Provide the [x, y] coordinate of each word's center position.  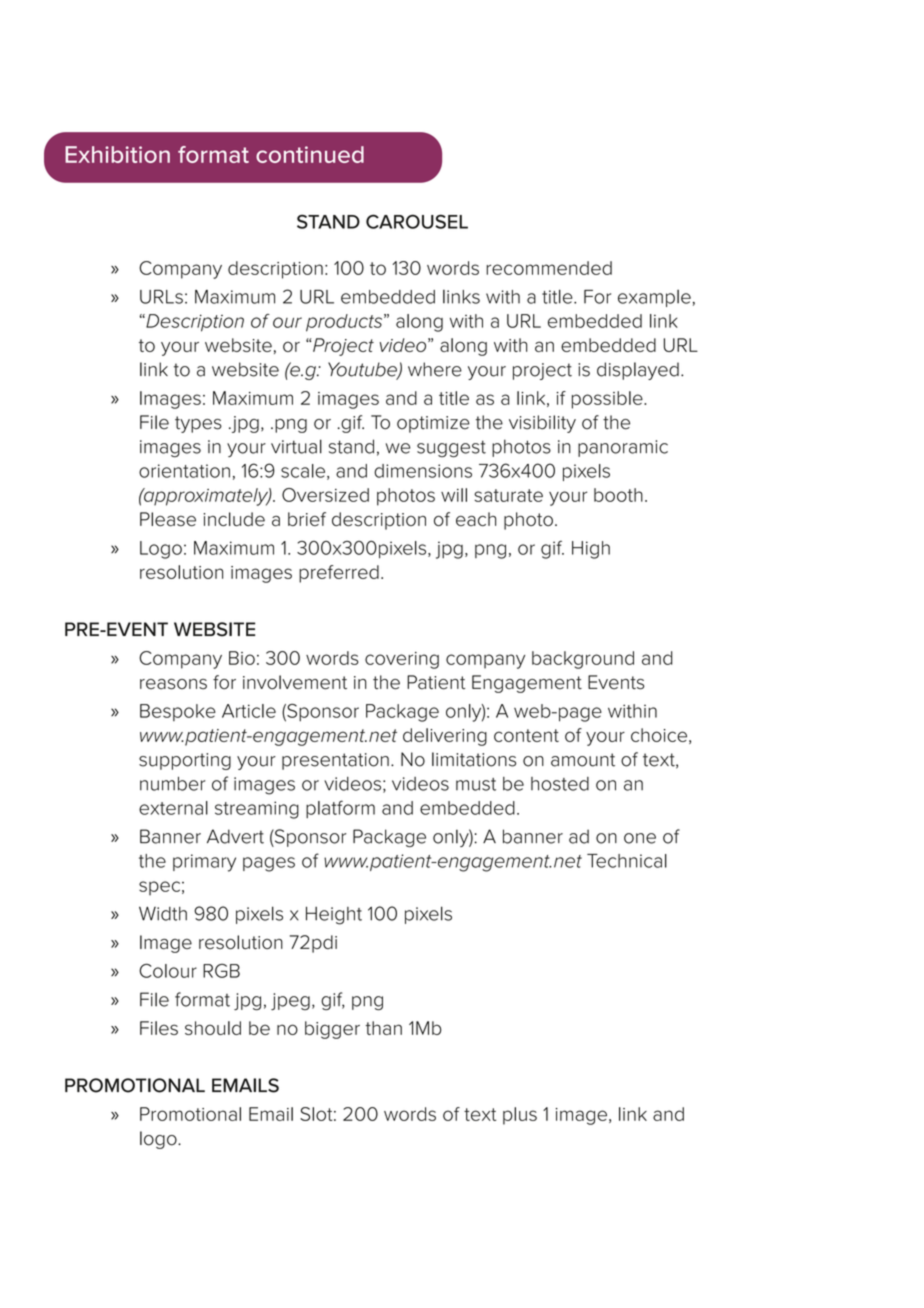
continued [310, 154]
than [383, 1028]
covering [402, 660]
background [583, 660]
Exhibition [117, 154]
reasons [173, 684]
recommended [549, 268]
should [213, 1028]
